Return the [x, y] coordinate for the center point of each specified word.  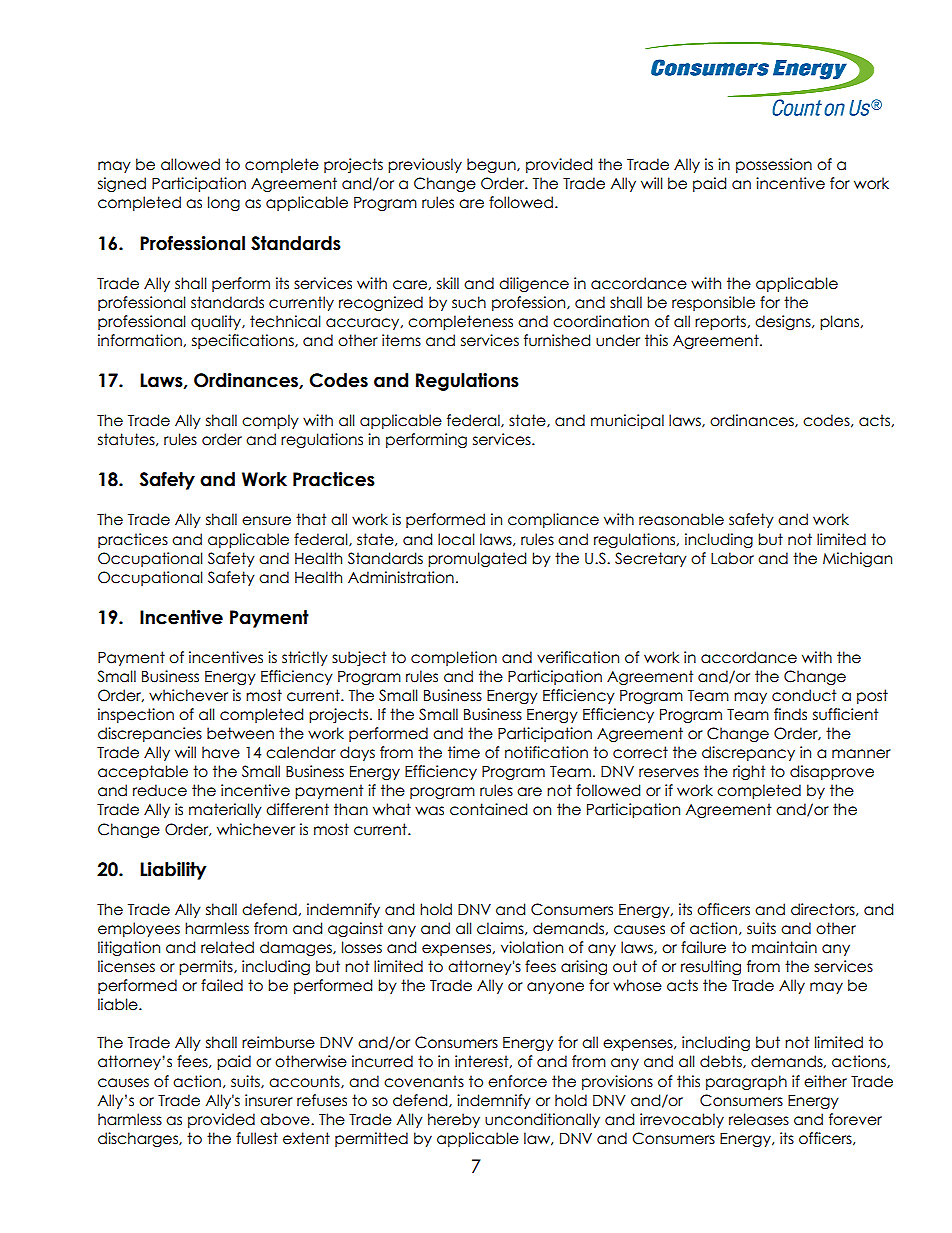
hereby [454, 1120]
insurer [269, 1100]
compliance [553, 520]
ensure [266, 521]
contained [488, 809]
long [224, 203]
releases [759, 1119]
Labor [732, 558]
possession [774, 165]
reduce [160, 790]
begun [492, 165]
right [749, 772]
